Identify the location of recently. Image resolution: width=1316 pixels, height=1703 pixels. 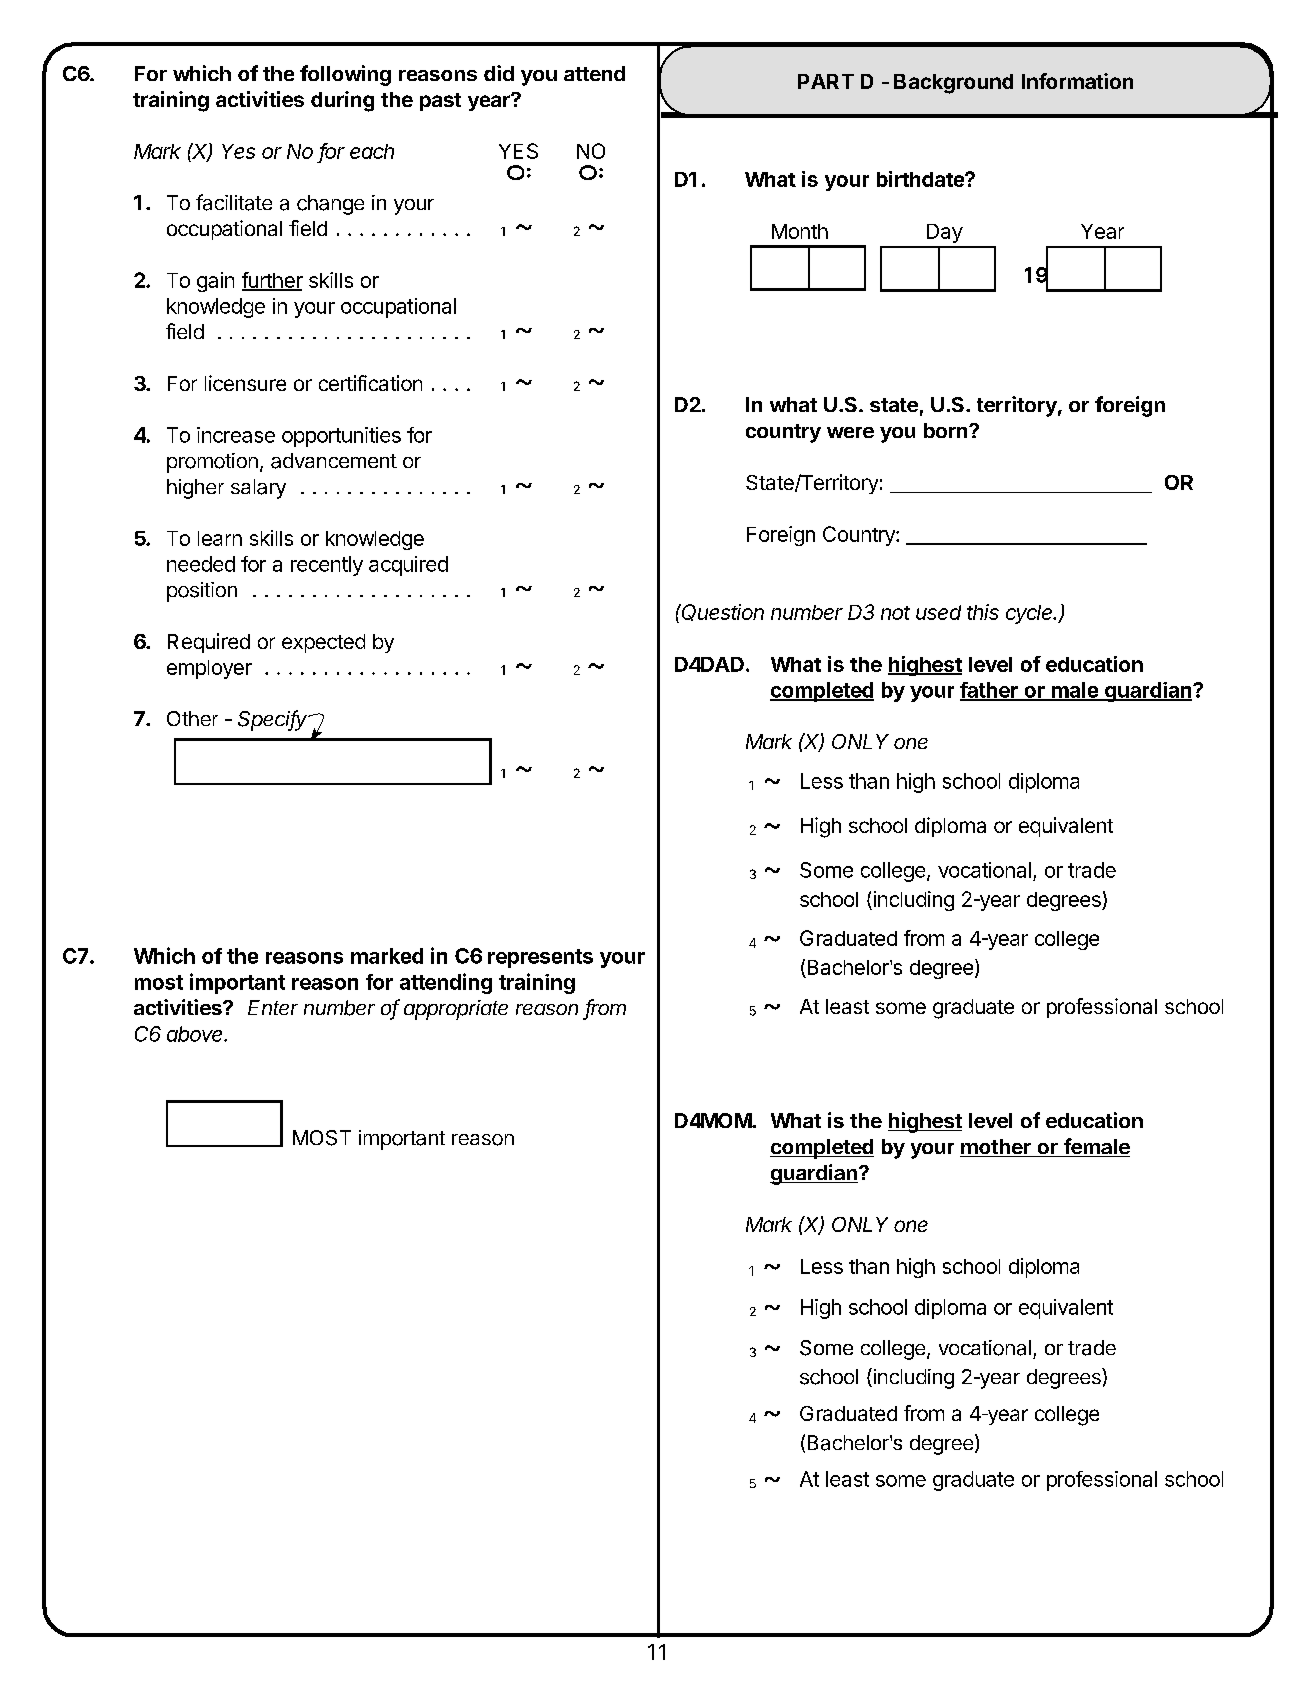
(327, 566).
